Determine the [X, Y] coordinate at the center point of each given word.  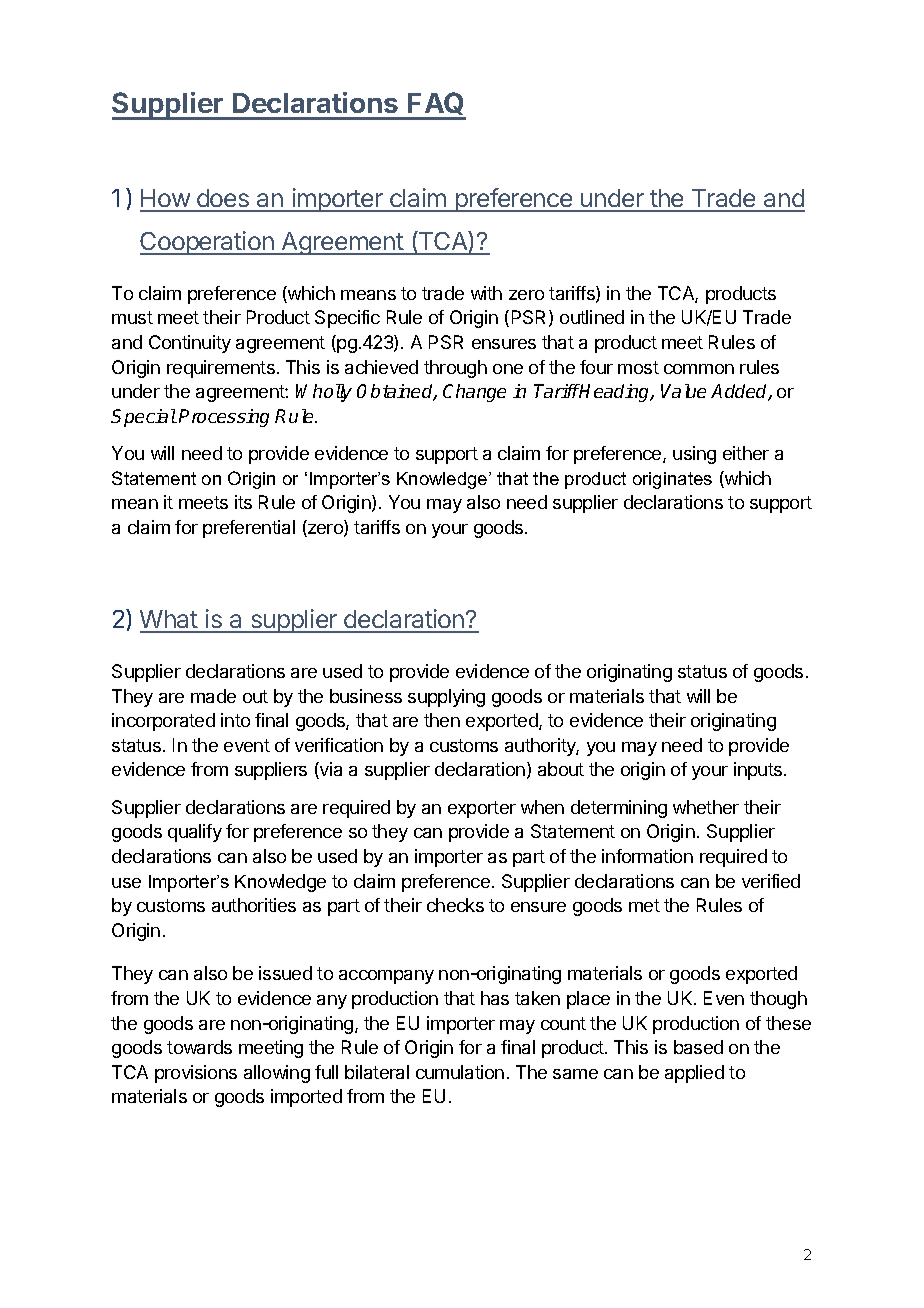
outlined [592, 317]
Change [474, 393]
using [694, 455]
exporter [482, 809]
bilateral [377, 1072]
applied [694, 1074]
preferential [249, 529]
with [486, 293]
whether [706, 807]
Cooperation [208, 243]
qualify [195, 833]
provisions [196, 1074]
